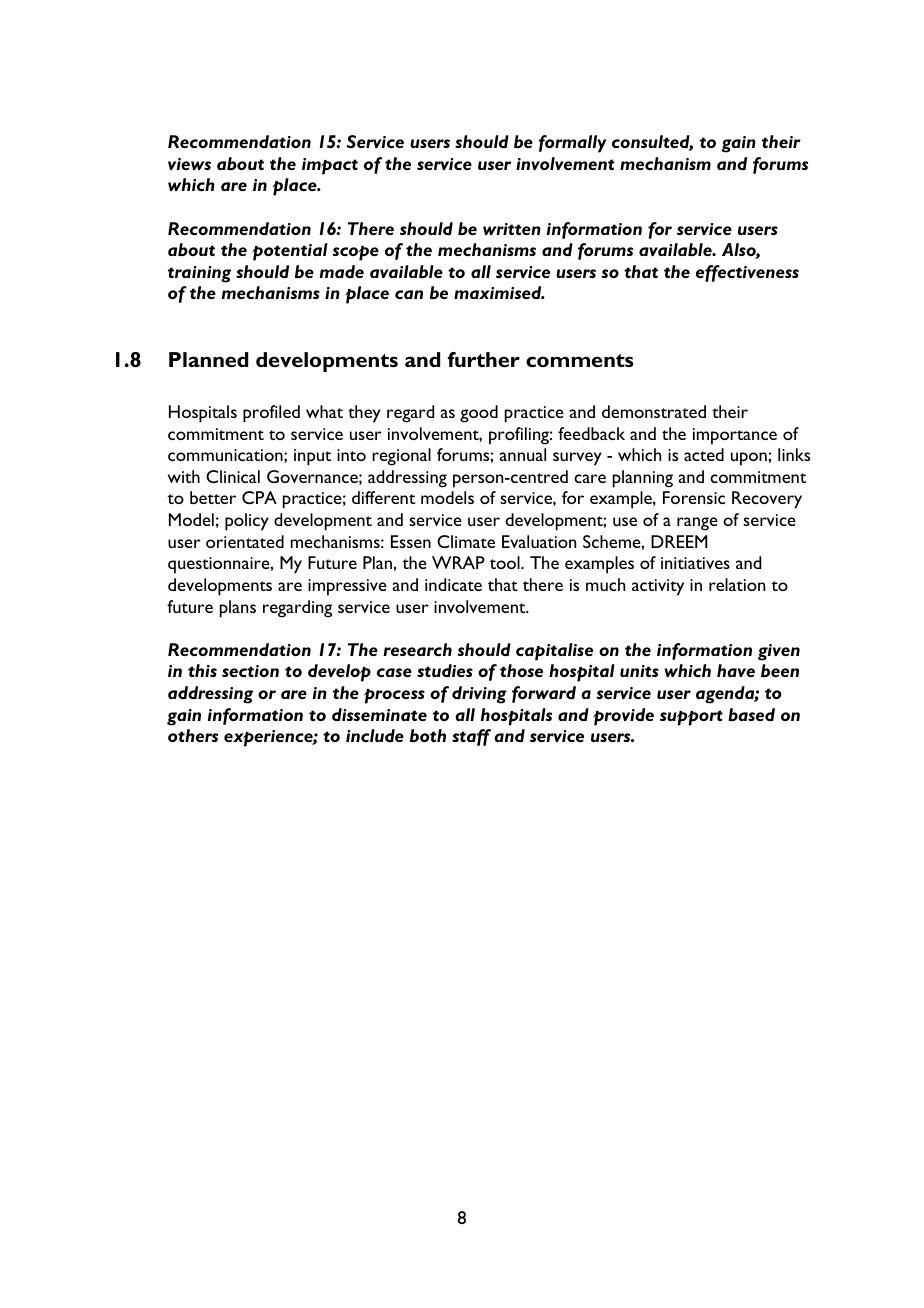  I want to click on profiled, so click(271, 414).
